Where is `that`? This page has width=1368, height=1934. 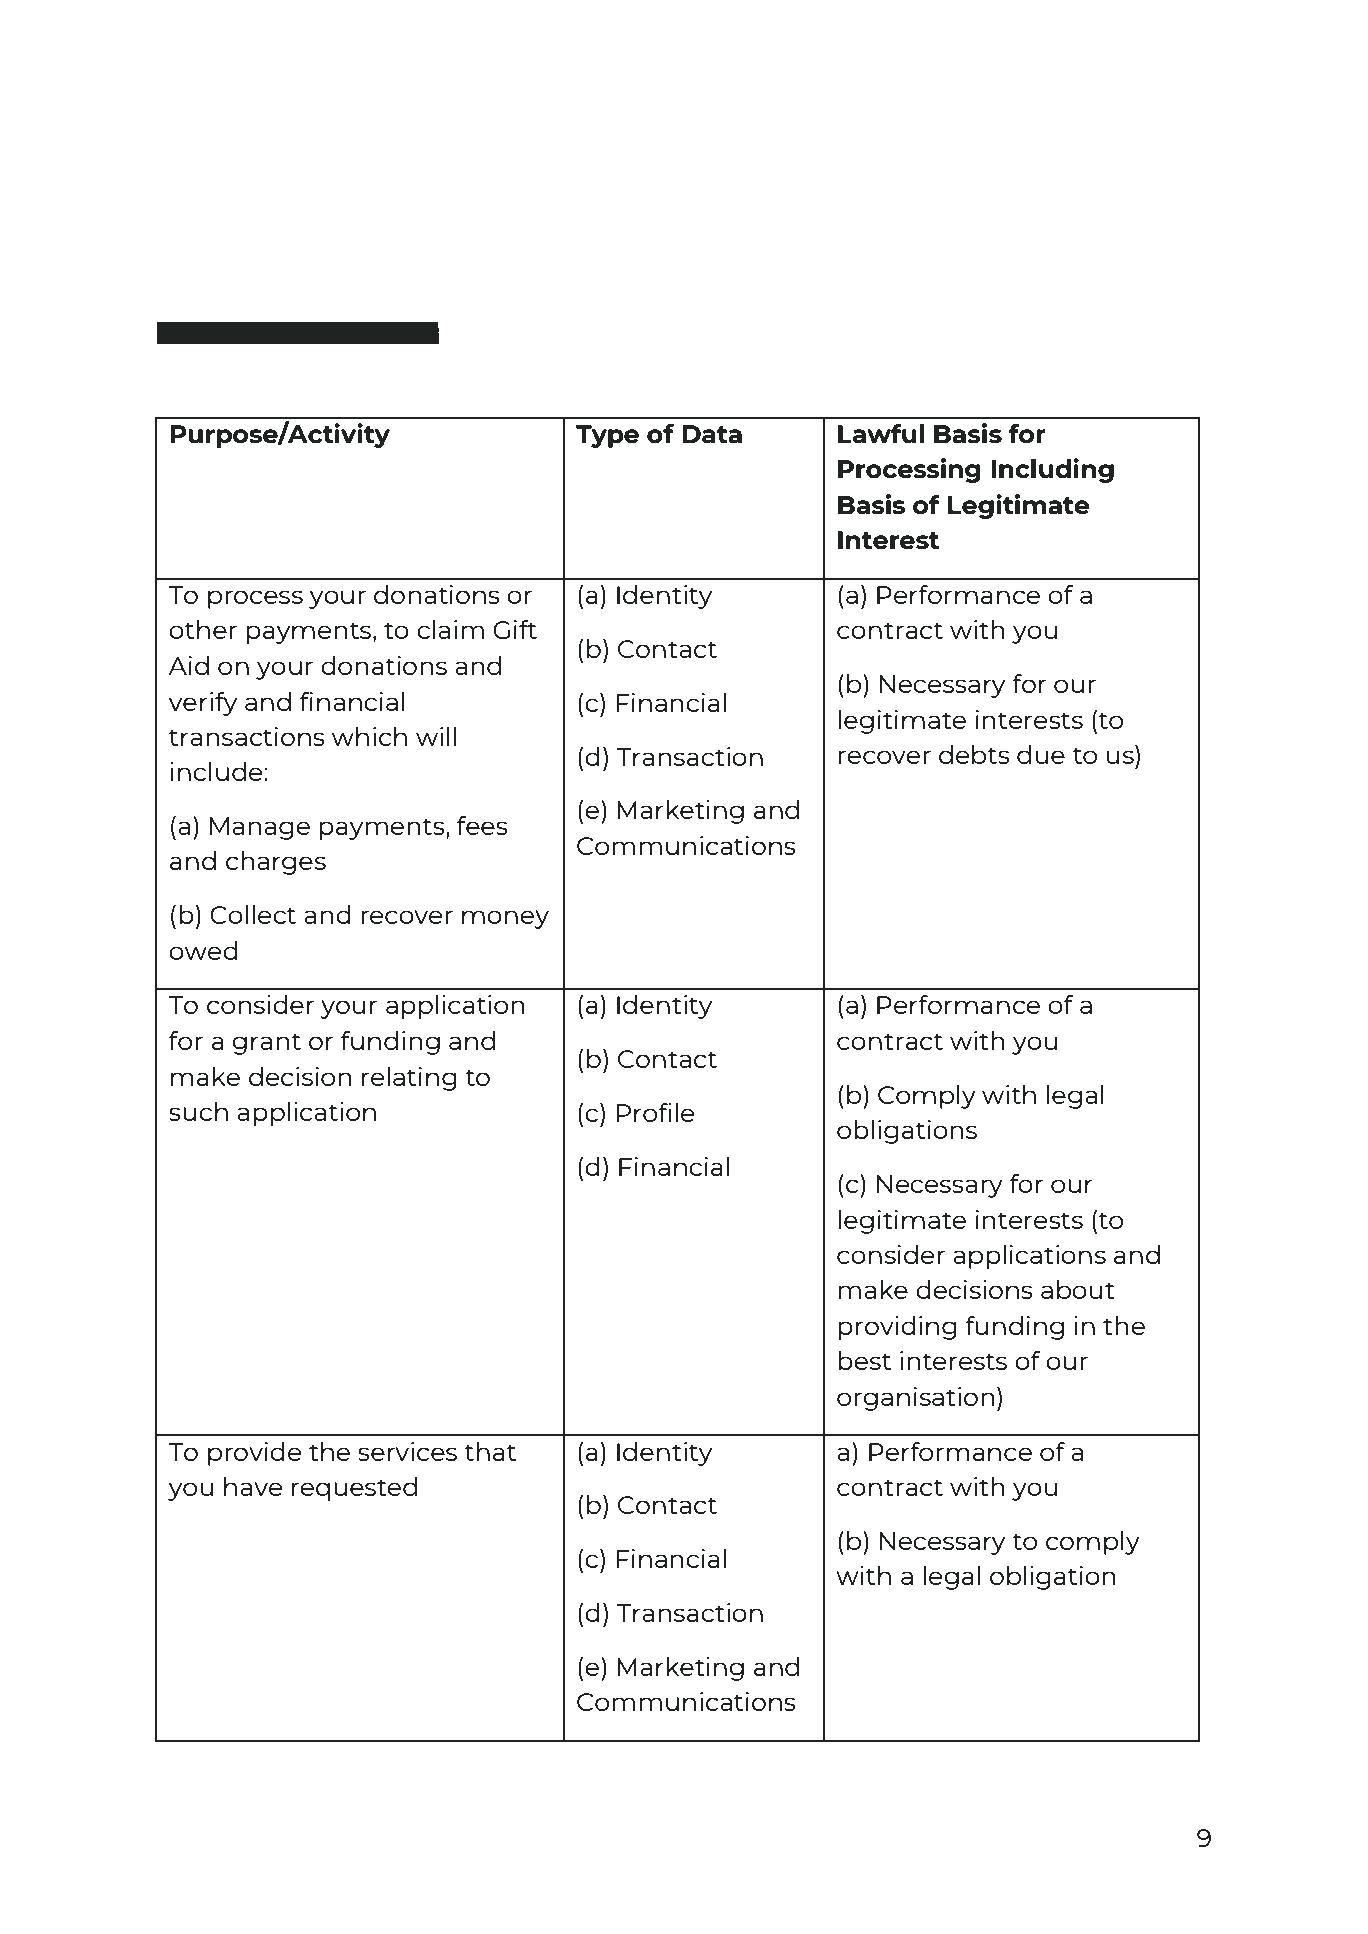
that is located at coordinates (490, 1451).
